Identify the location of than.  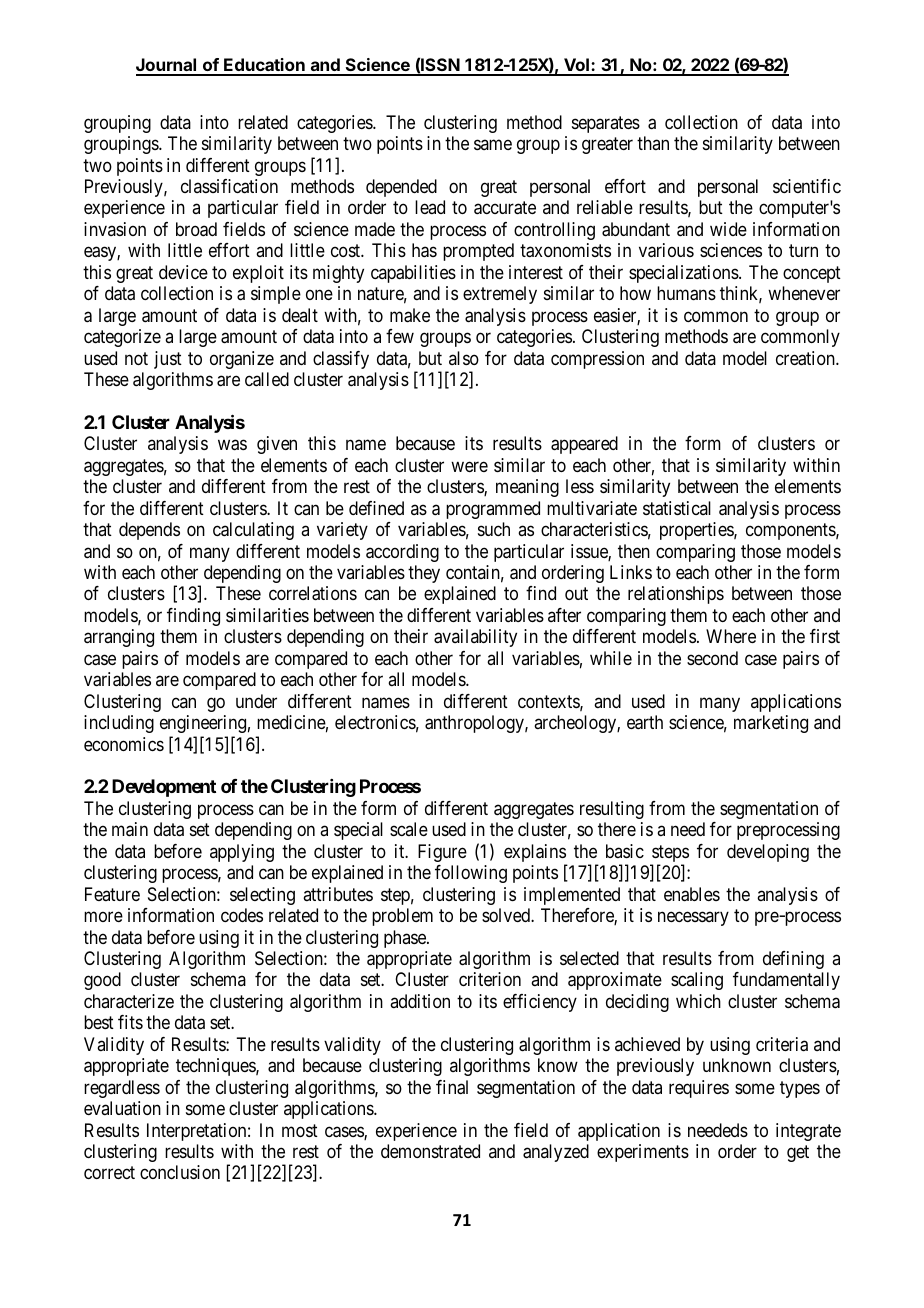
(653, 143).
